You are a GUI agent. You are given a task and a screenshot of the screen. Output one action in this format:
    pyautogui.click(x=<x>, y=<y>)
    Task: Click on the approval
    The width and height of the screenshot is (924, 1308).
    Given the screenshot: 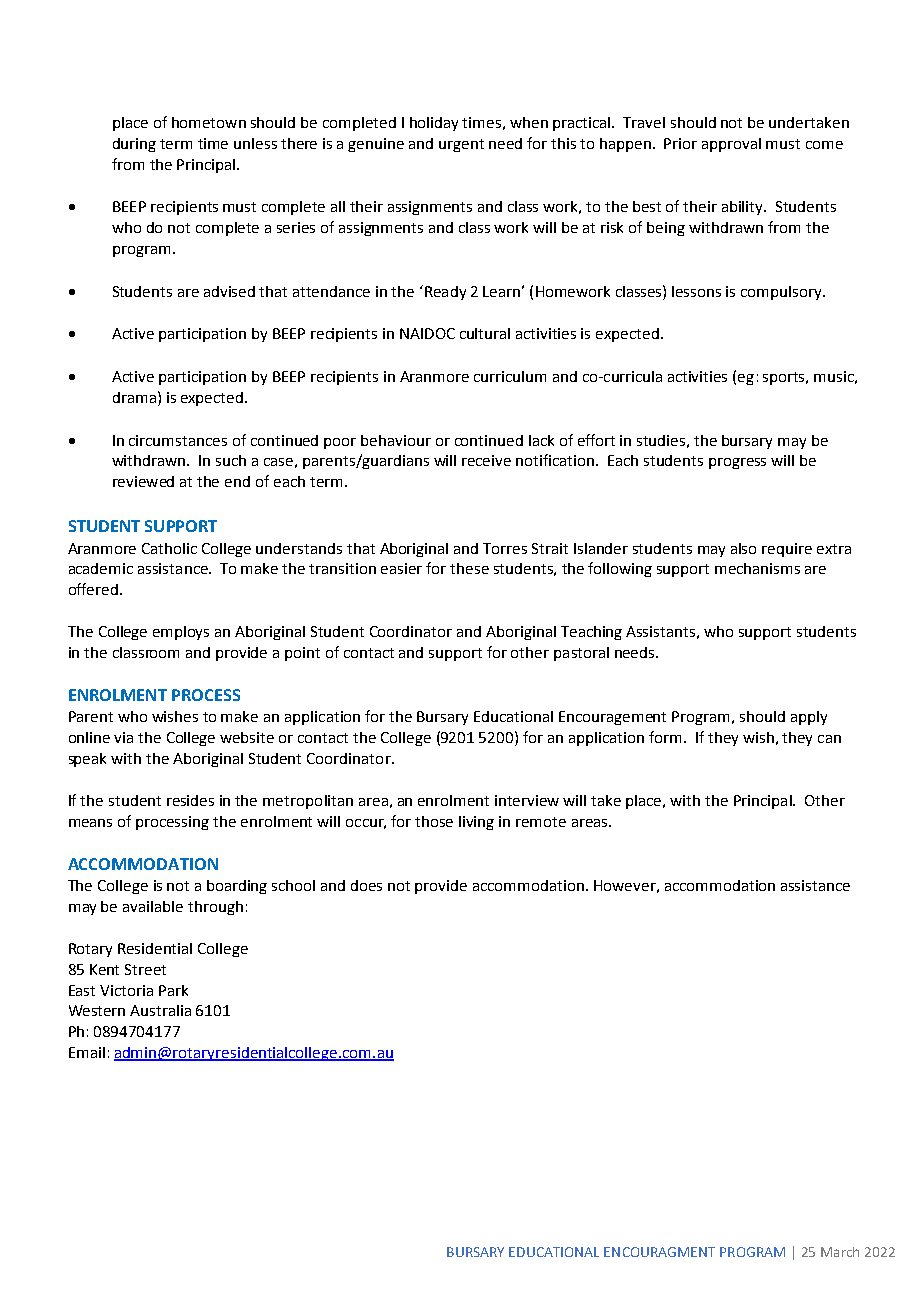 What is the action you would take?
    pyautogui.click(x=731, y=145)
